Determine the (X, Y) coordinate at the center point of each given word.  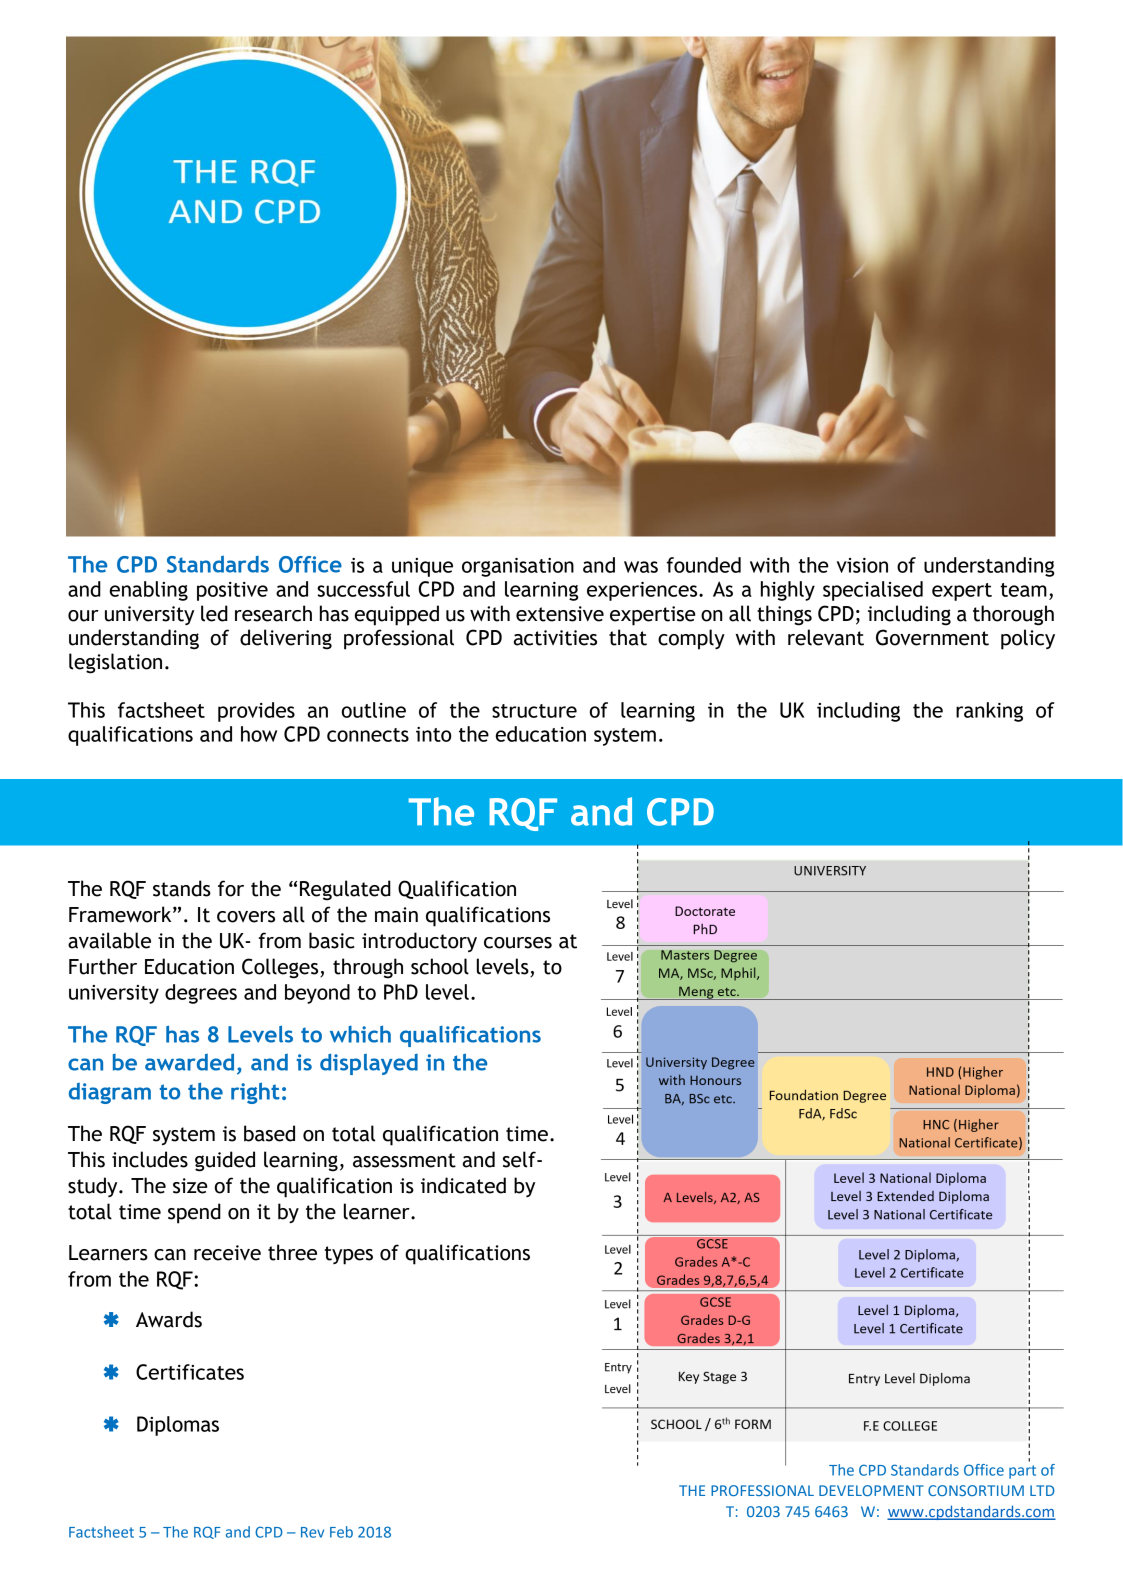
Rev (312, 1532)
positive (232, 591)
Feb (341, 1532)
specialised (873, 591)
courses (518, 943)
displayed (369, 1064)
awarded (189, 1062)
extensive (560, 614)
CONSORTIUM (976, 1490)
